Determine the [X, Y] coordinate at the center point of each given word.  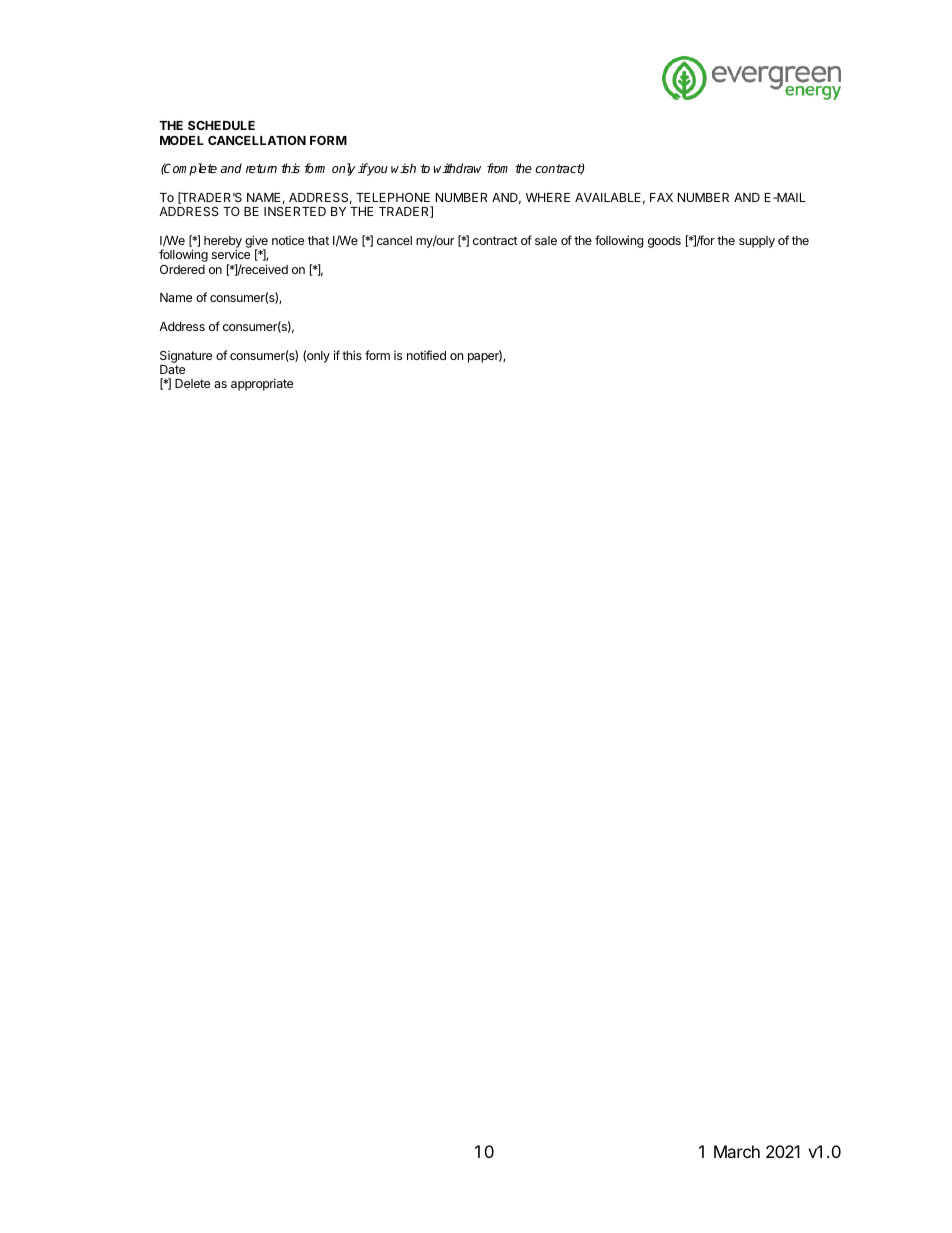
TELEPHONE [393, 197]
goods [664, 242]
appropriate [262, 384]
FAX [661, 197]
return [261, 168]
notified [426, 355]
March [737, 1151]
